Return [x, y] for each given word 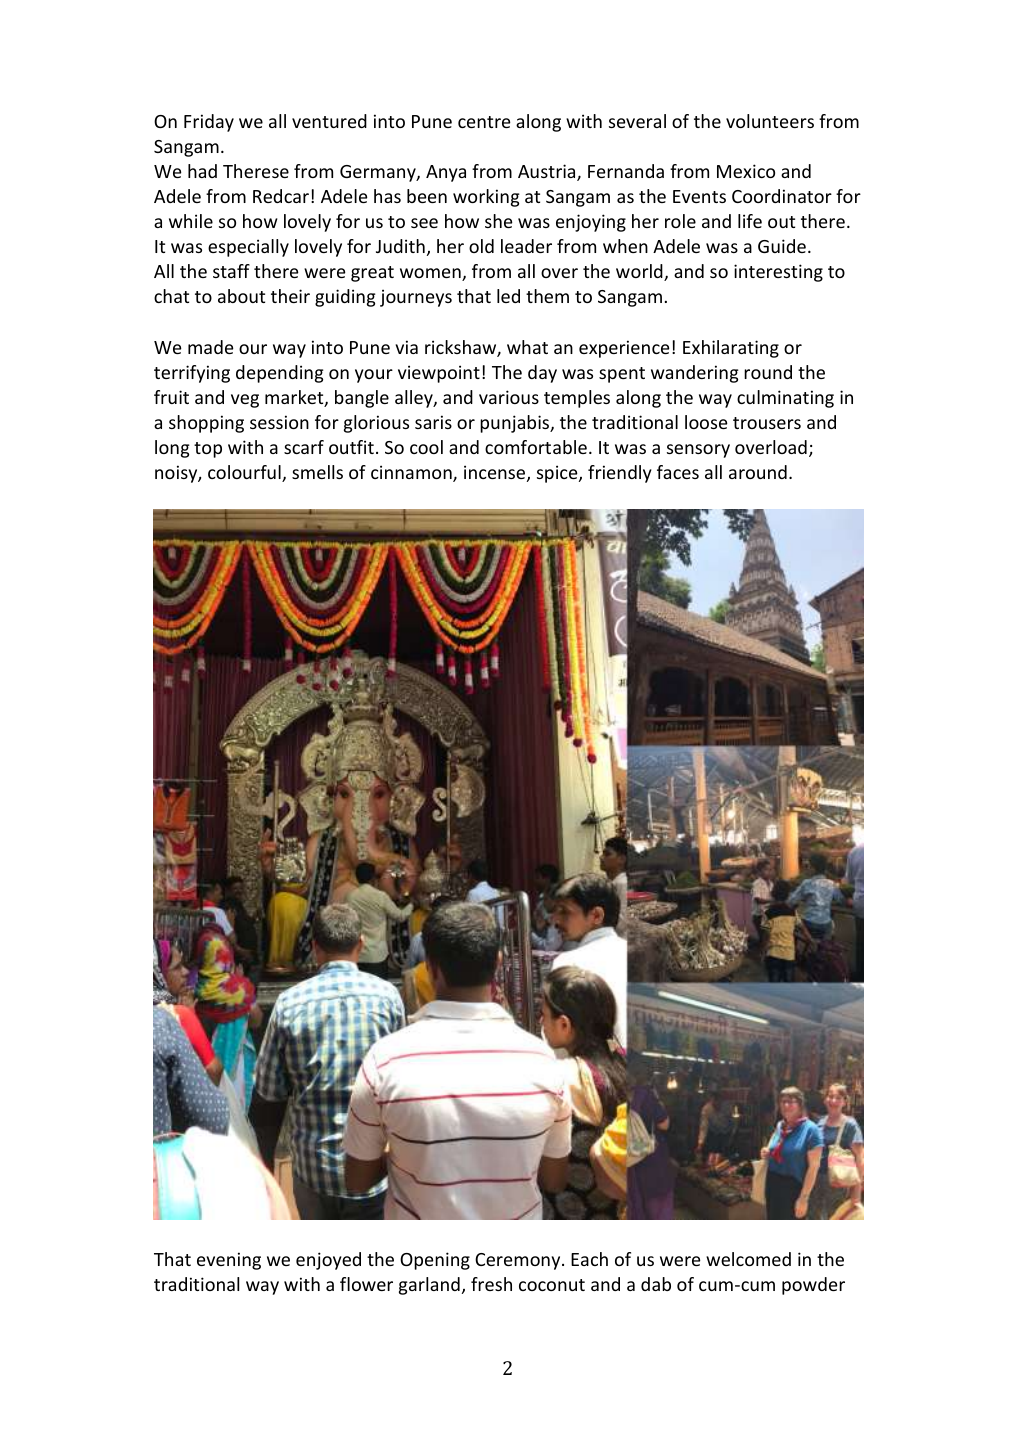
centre [484, 122]
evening [229, 1261]
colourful [245, 473]
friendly [620, 474]
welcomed [748, 1259]
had [202, 171]
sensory [698, 451]
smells [317, 472]
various [509, 397]
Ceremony [519, 1261]
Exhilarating [731, 349]
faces [678, 472]
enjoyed [328, 1261]
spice [558, 474]
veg [245, 401]
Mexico [746, 171]
